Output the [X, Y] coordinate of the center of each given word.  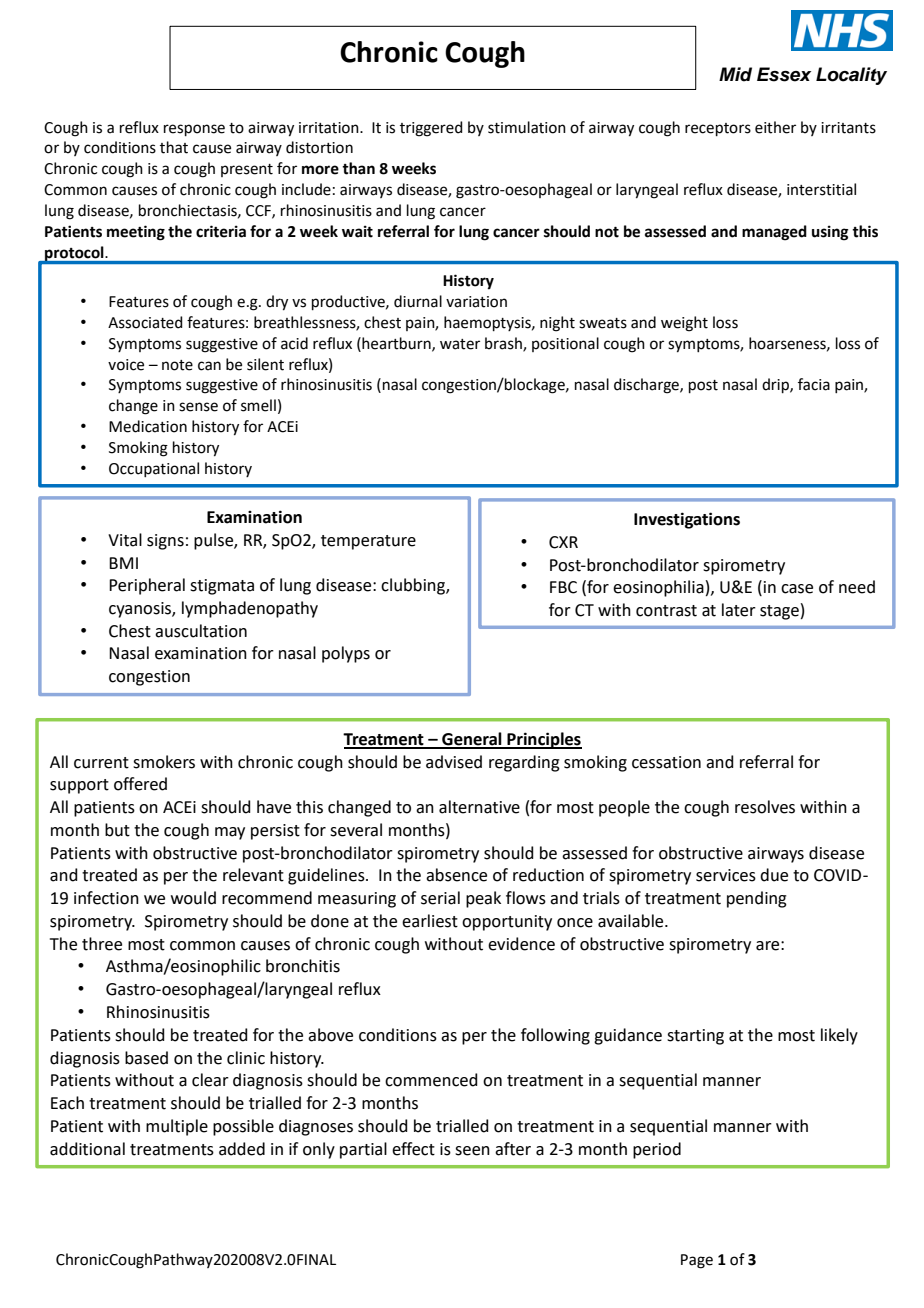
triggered [431, 129]
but [117, 830]
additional [87, 1149]
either [775, 127]
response [194, 130]
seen [472, 1151]
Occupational [154, 469]
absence [456, 875]
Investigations [687, 520]
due [774, 875]
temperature [368, 542]
